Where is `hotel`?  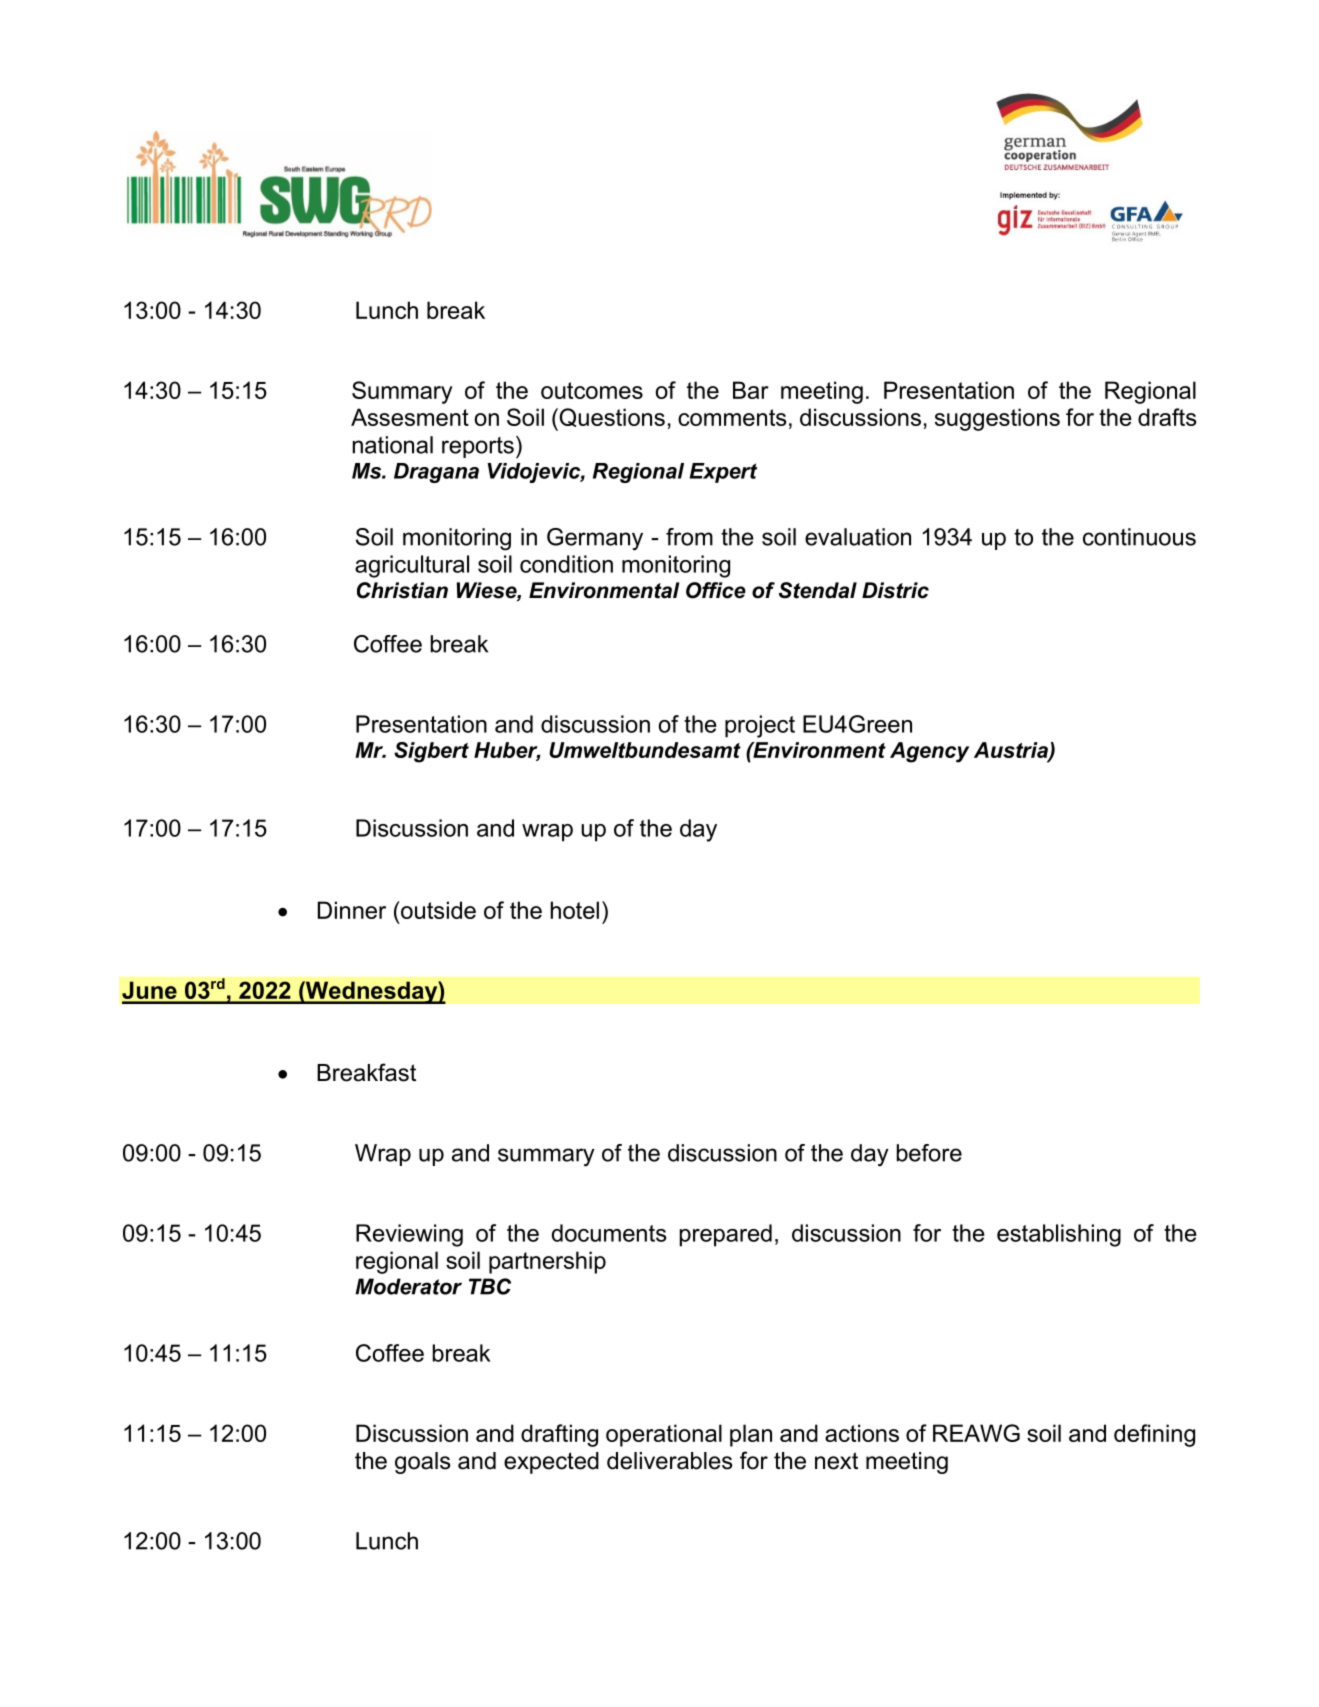 hotel is located at coordinates (575, 910).
